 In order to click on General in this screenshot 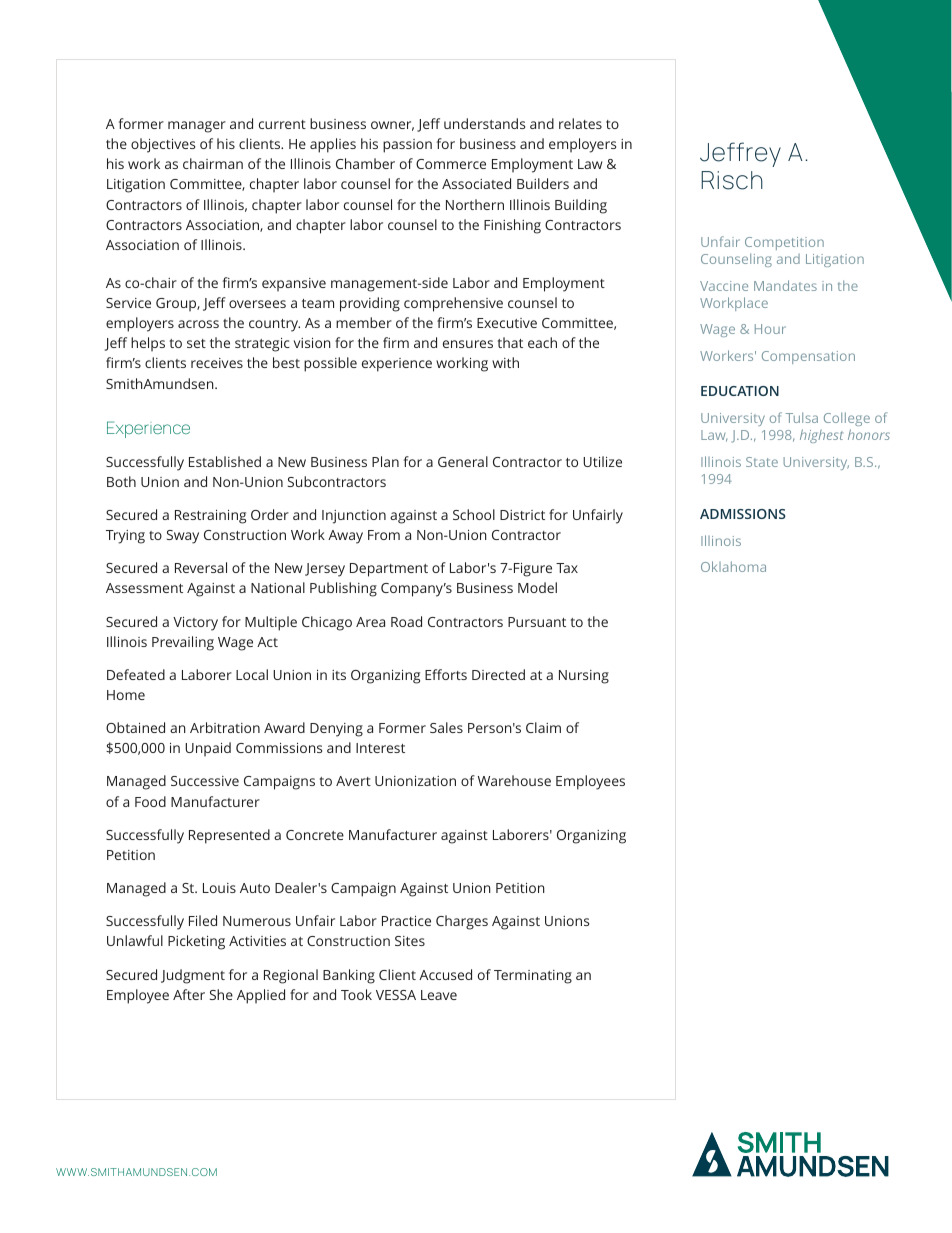, I will do `click(463, 461)`.
